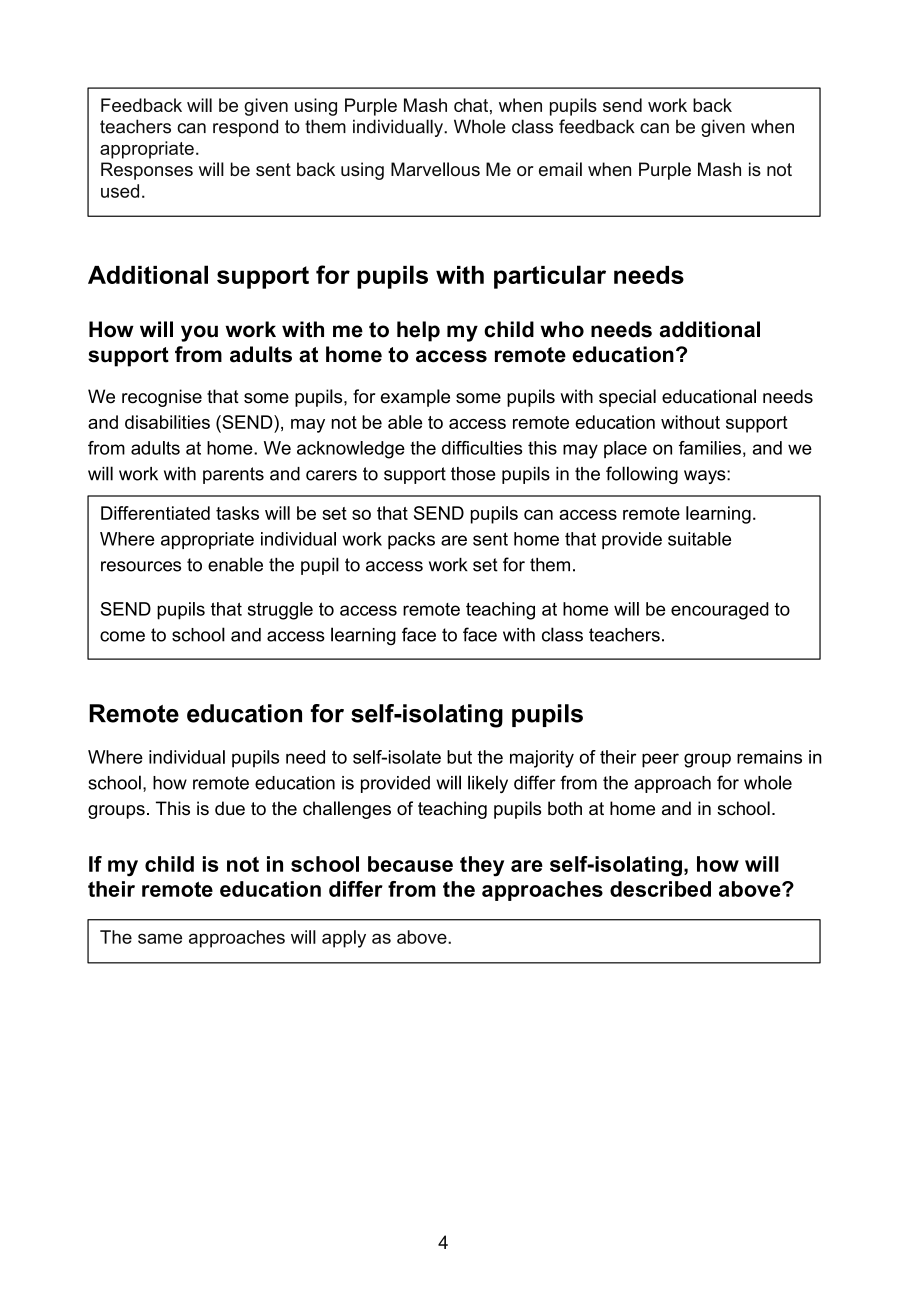  Describe the element at coordinates (660, 889) in the screenshot. I see `described` at that location.
